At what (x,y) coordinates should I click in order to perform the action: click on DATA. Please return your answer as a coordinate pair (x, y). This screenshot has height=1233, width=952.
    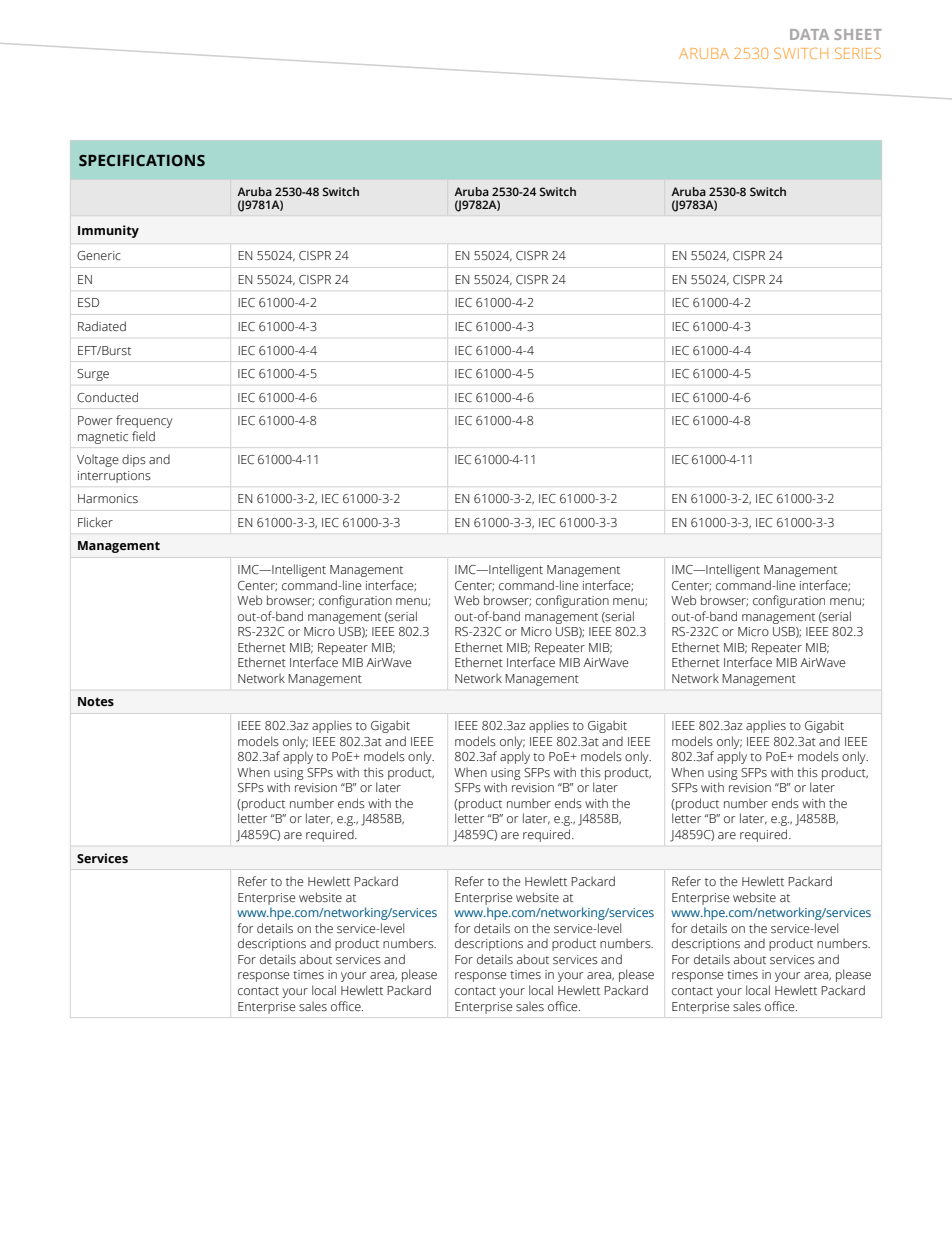
    Looking at the image, I should click on (809, 34).
